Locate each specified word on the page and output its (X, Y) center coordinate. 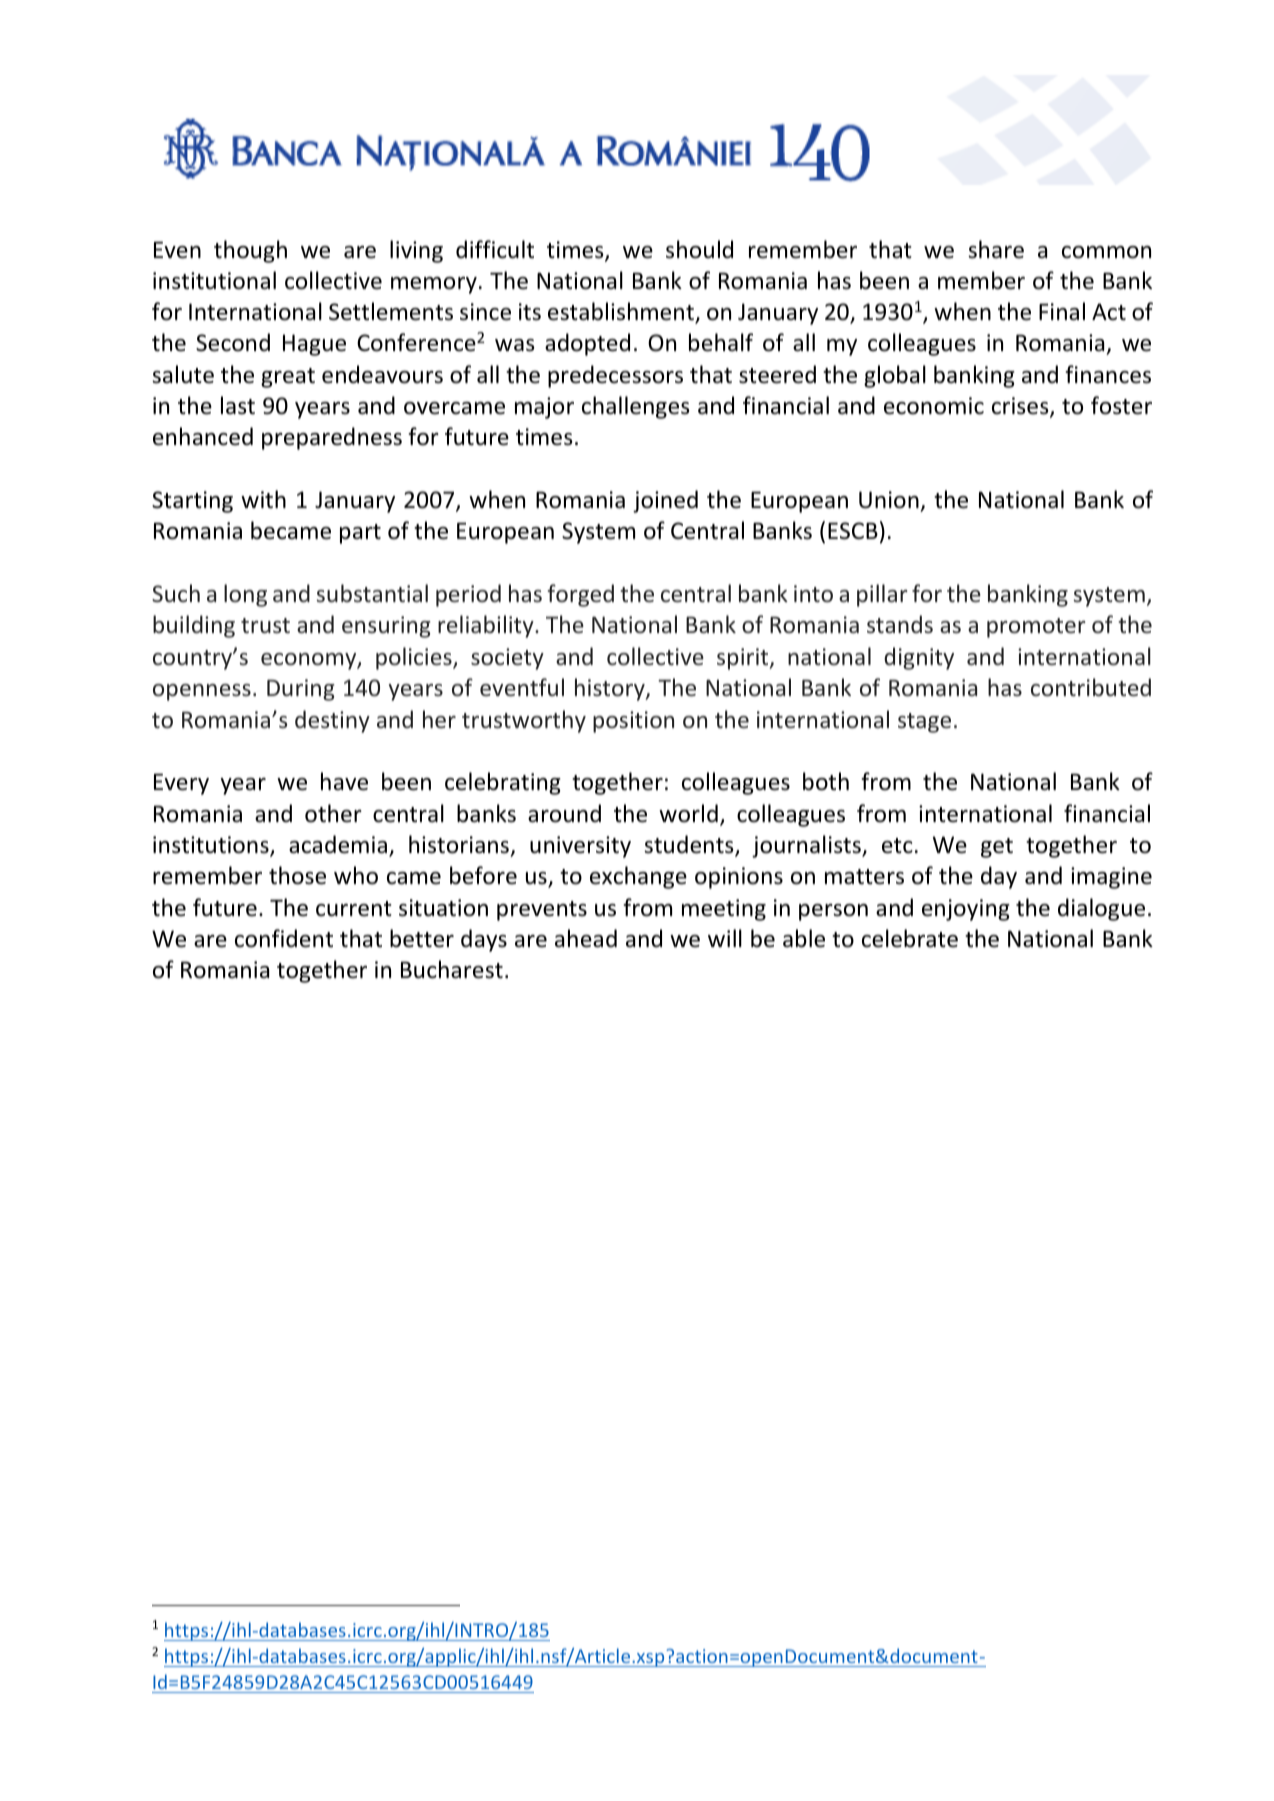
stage (924, 723)
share (996, 249)
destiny (332, 721)
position (633, 722)
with (263, 499)
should (699, 249)
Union (889, 500)
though (250, 251)
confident (284, 938)
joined (665, 501)
